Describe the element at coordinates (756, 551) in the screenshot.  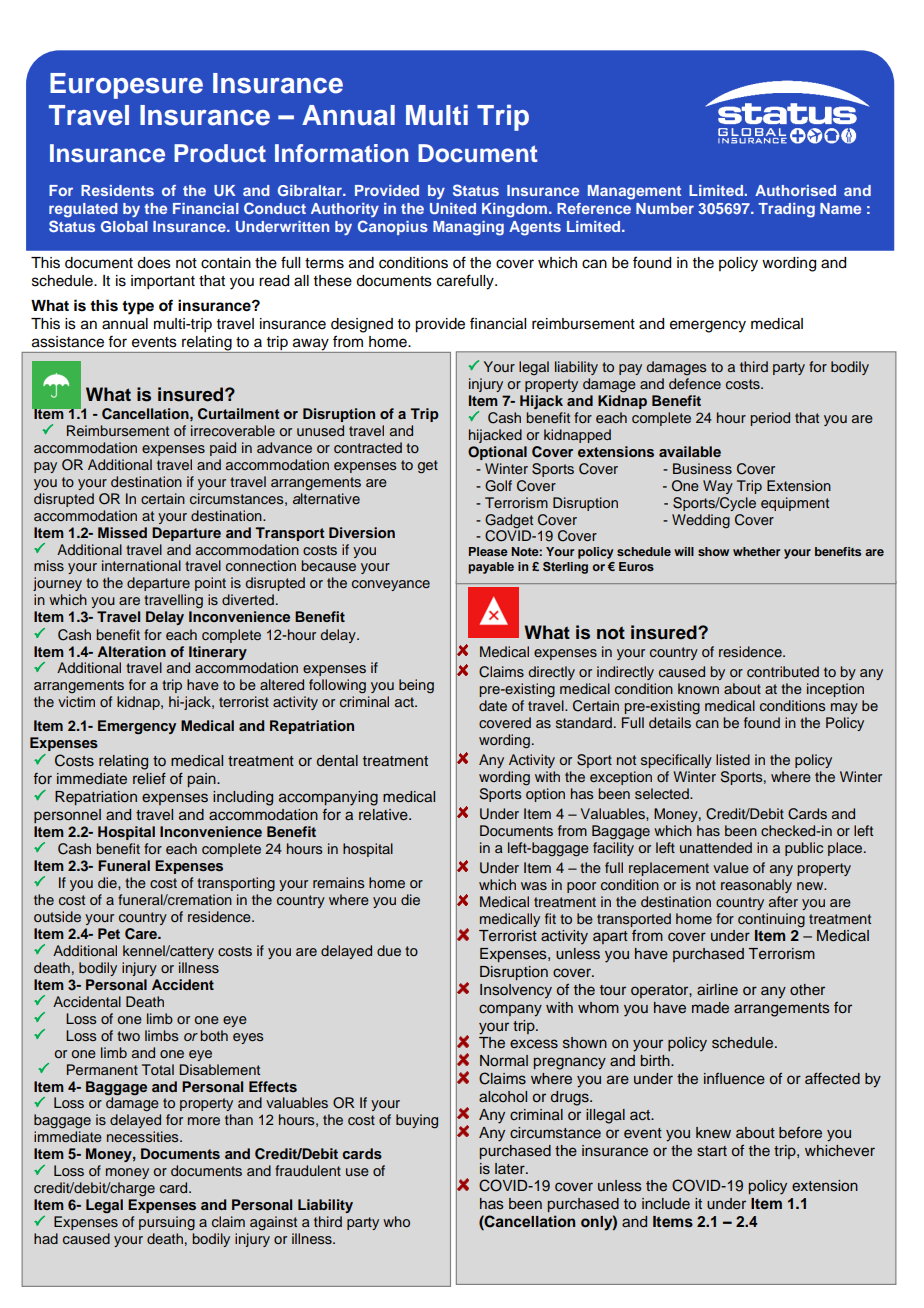
I see `whether` at that location.
